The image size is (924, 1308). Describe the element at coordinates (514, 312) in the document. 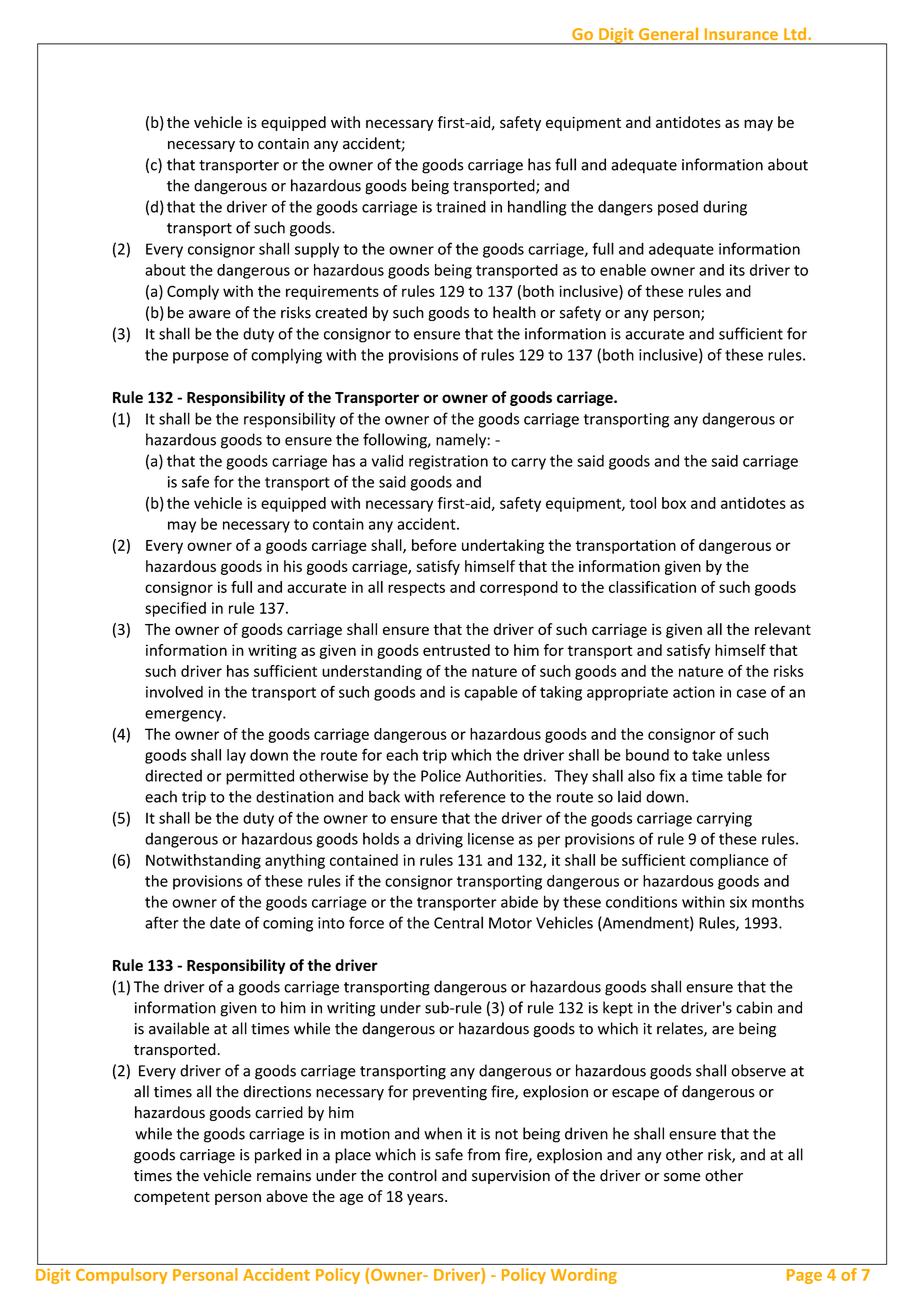

I see `health` at that location.
